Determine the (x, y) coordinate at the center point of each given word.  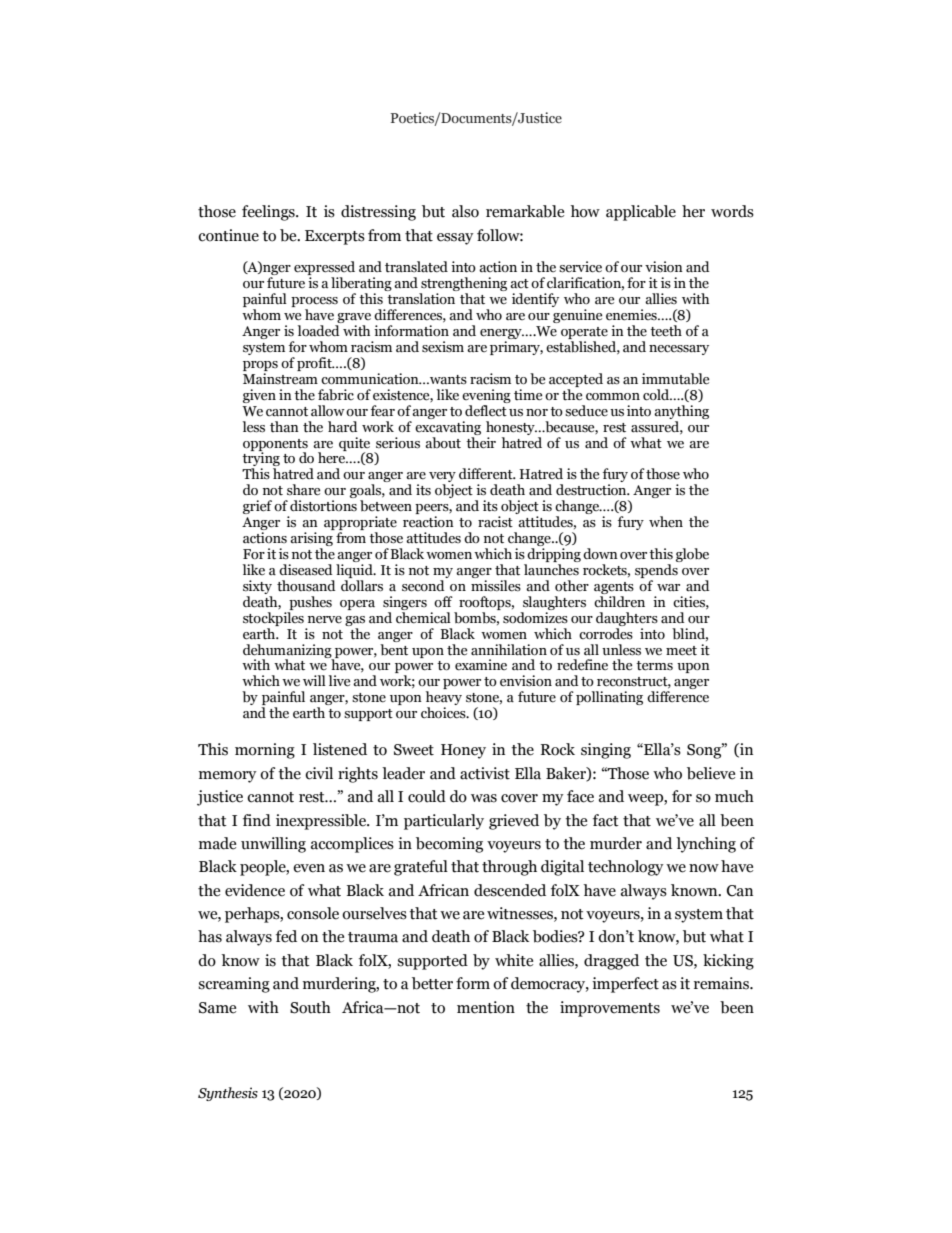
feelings (269, 213)
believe (711, 773)
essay (455, 239)
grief (257, 507)
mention (486, 1007)
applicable (641, 213)
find (257, 820)
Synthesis (228, 1094)
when (666, 522)
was (484, 798)
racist (495, 522)
